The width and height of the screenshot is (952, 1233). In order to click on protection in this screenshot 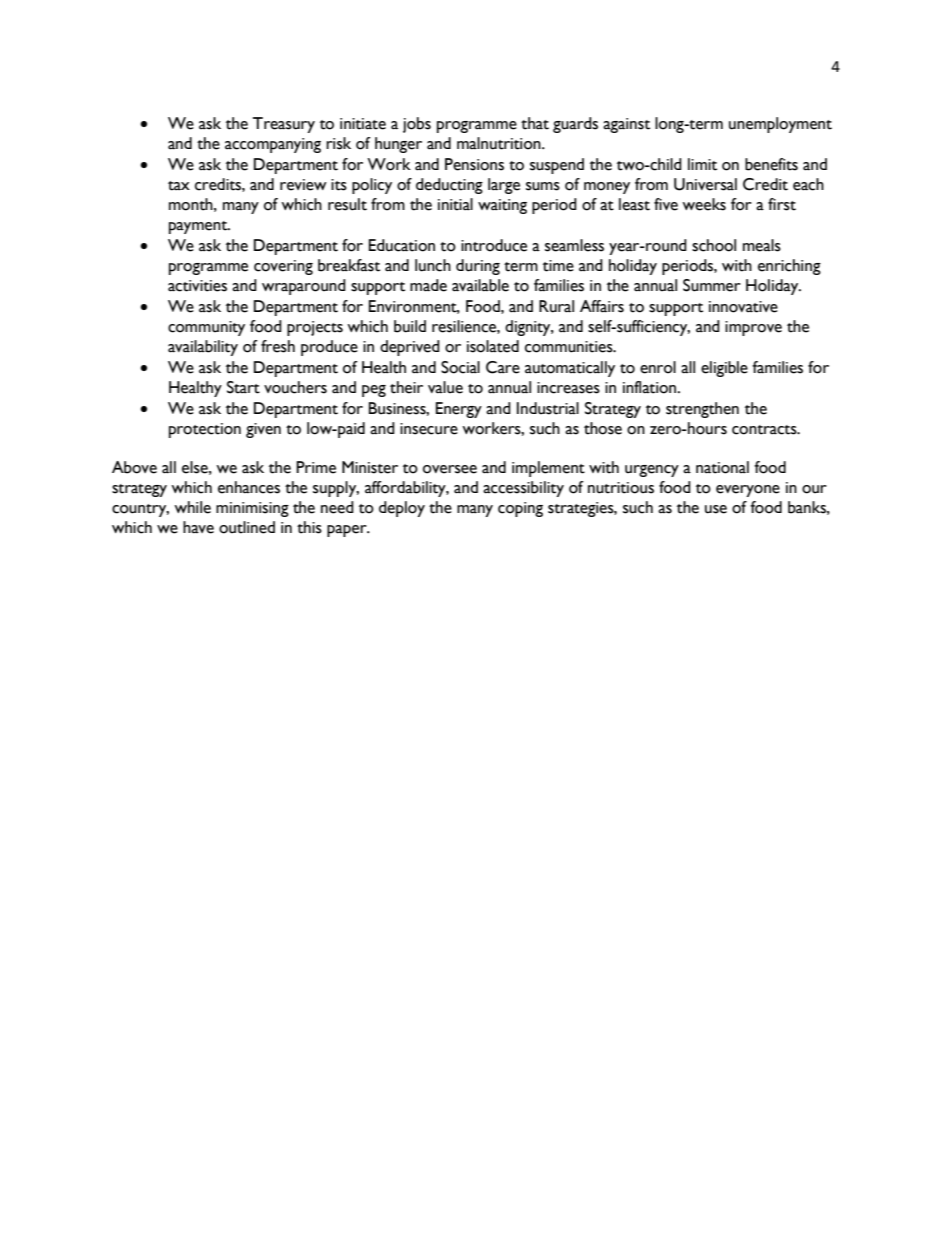, I will do `click(205, 430)`.
